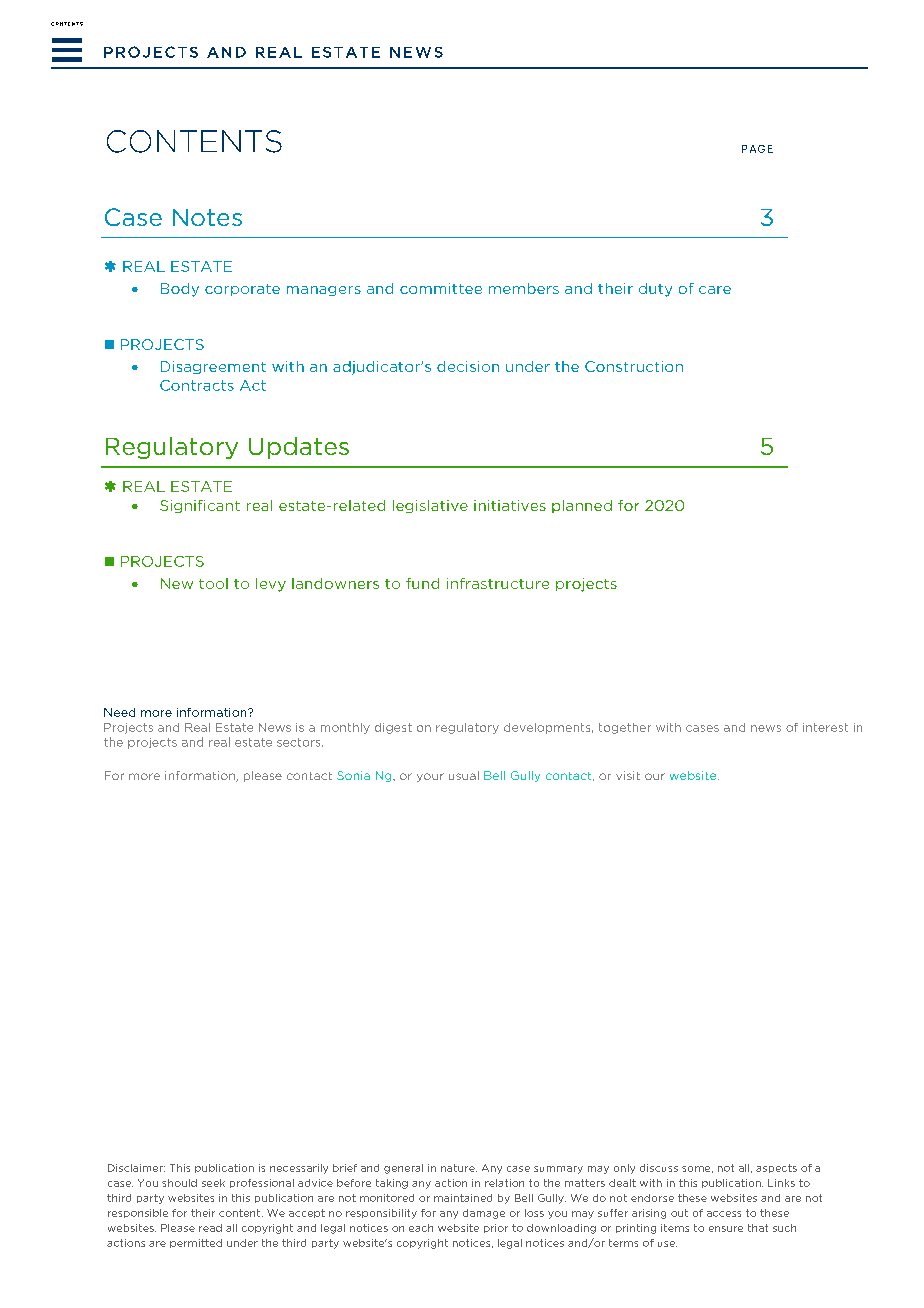  What do you see at coordinates (757, 149) in the document?
I see `PAGE` at bounding box center [757, 149].
